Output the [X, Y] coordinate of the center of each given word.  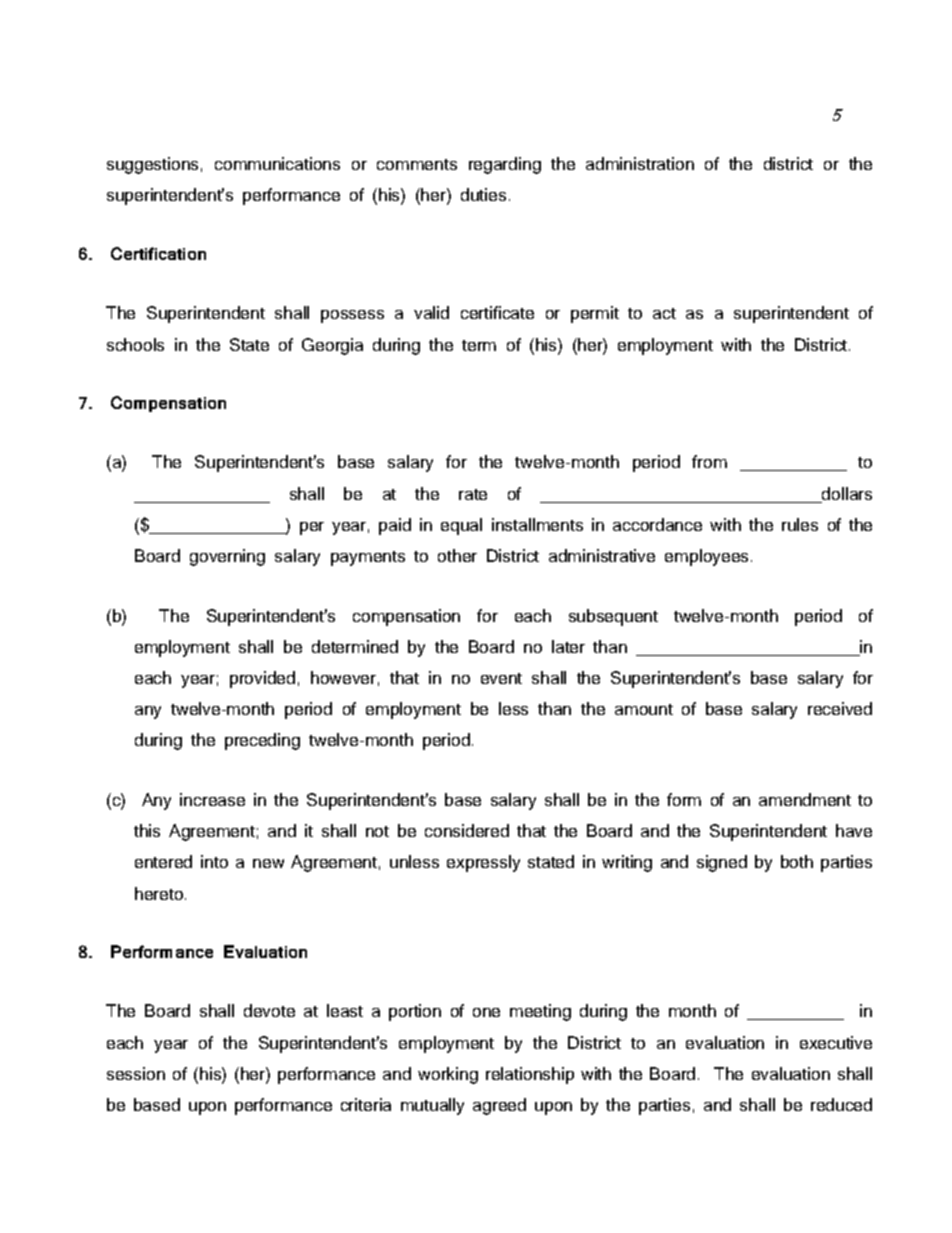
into [214, 861]
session [136, 1073]
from [709, 461]
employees [706, 557]
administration [640, 163]
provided [262, 679]
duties [483, 194]
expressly [483, 863]
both [797, 861]
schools [135, 344]
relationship [530, 1075]
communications [277, 163]
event [501, 678]
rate [473, 494]
